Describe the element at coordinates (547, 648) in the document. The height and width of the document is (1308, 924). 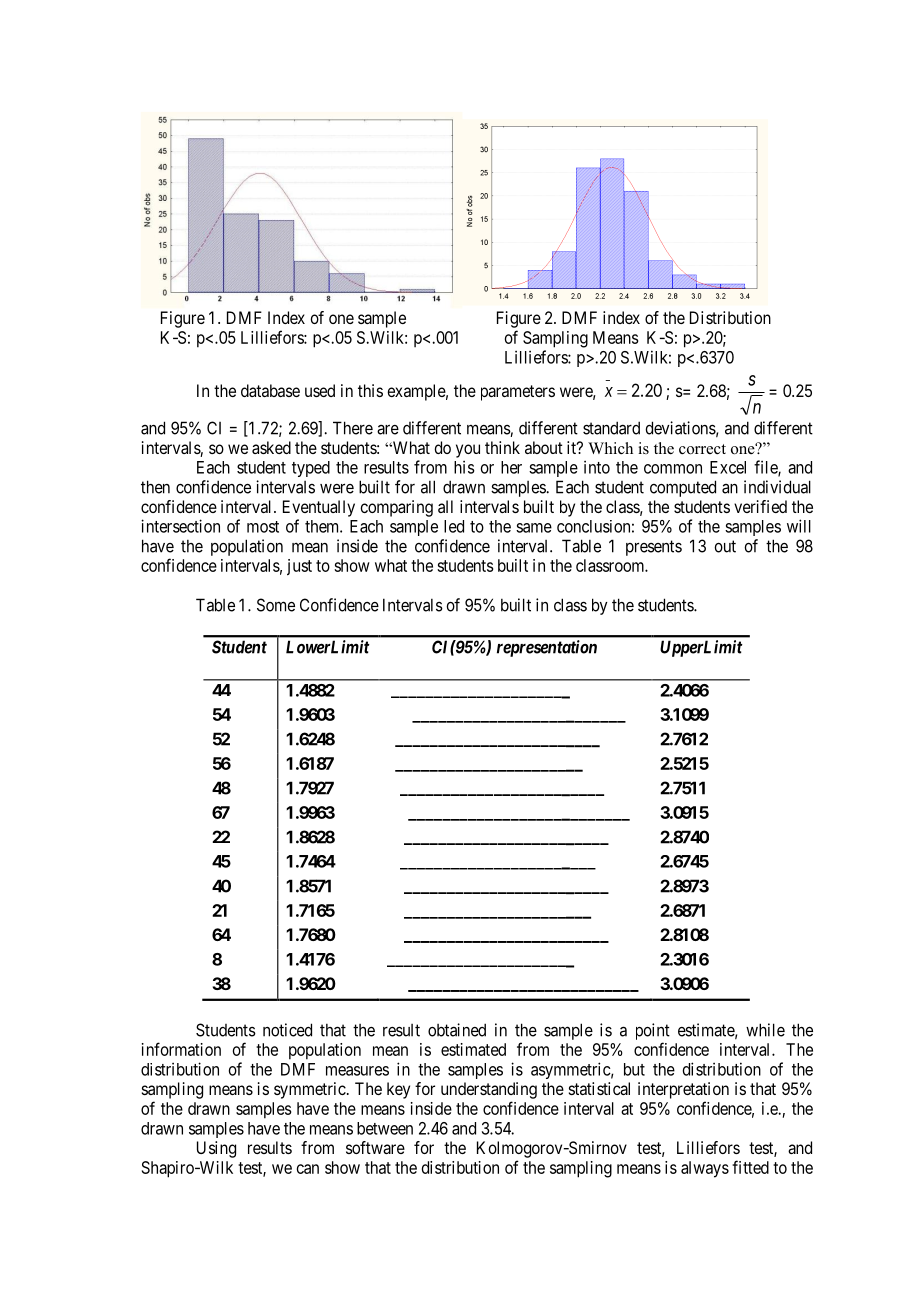
I see `representation` at that location.
